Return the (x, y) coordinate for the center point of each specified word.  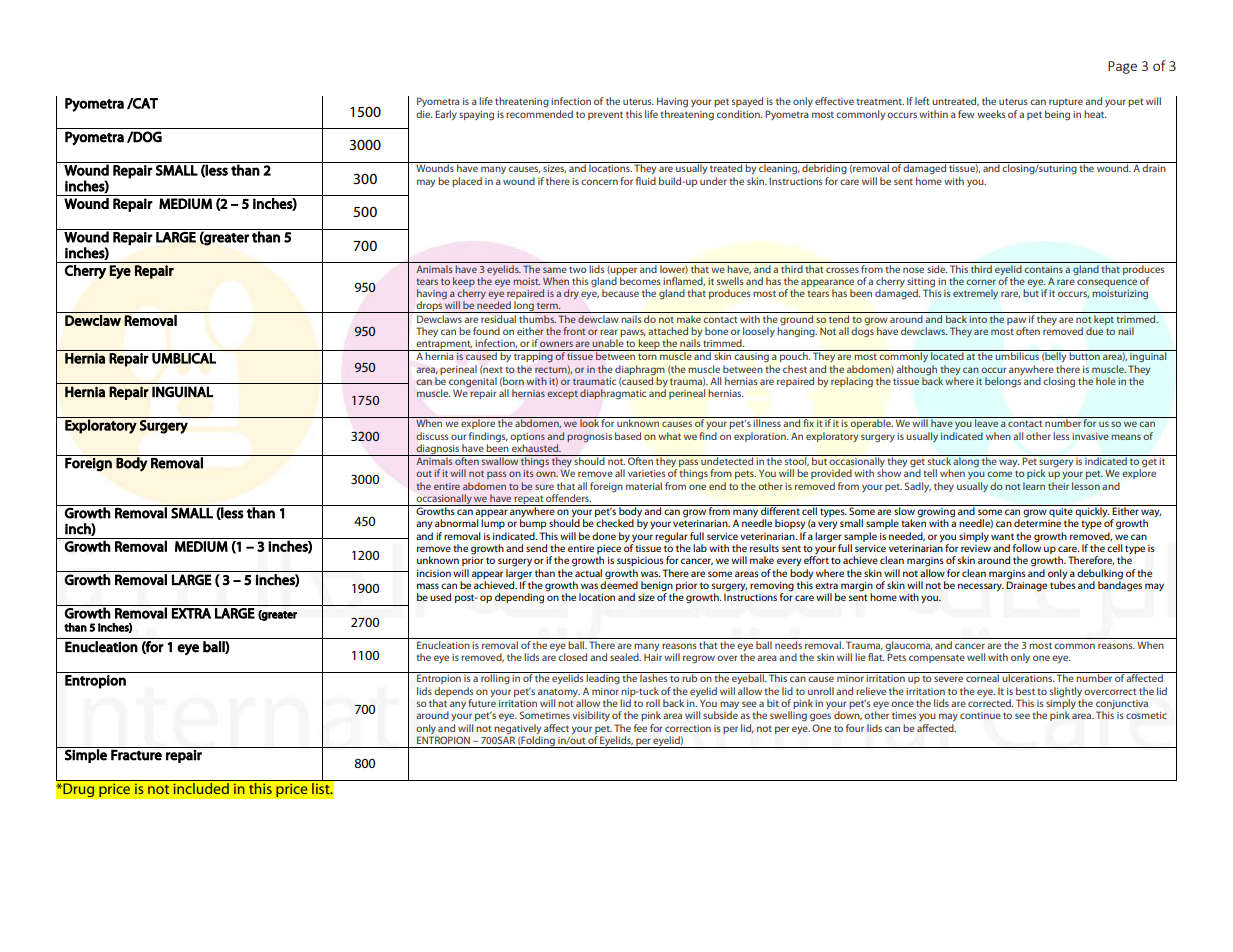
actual (588, 571)
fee (640, 728)
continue (980, 715)
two (578, 269)
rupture (1066, 103)
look (589, 422)
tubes (1063, 585)
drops (429, 306)
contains (1043, 269)
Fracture (136, 755)
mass (428, 586)
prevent (605, 115)
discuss (432, 436)
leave (986, 422)
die (424, 114)
